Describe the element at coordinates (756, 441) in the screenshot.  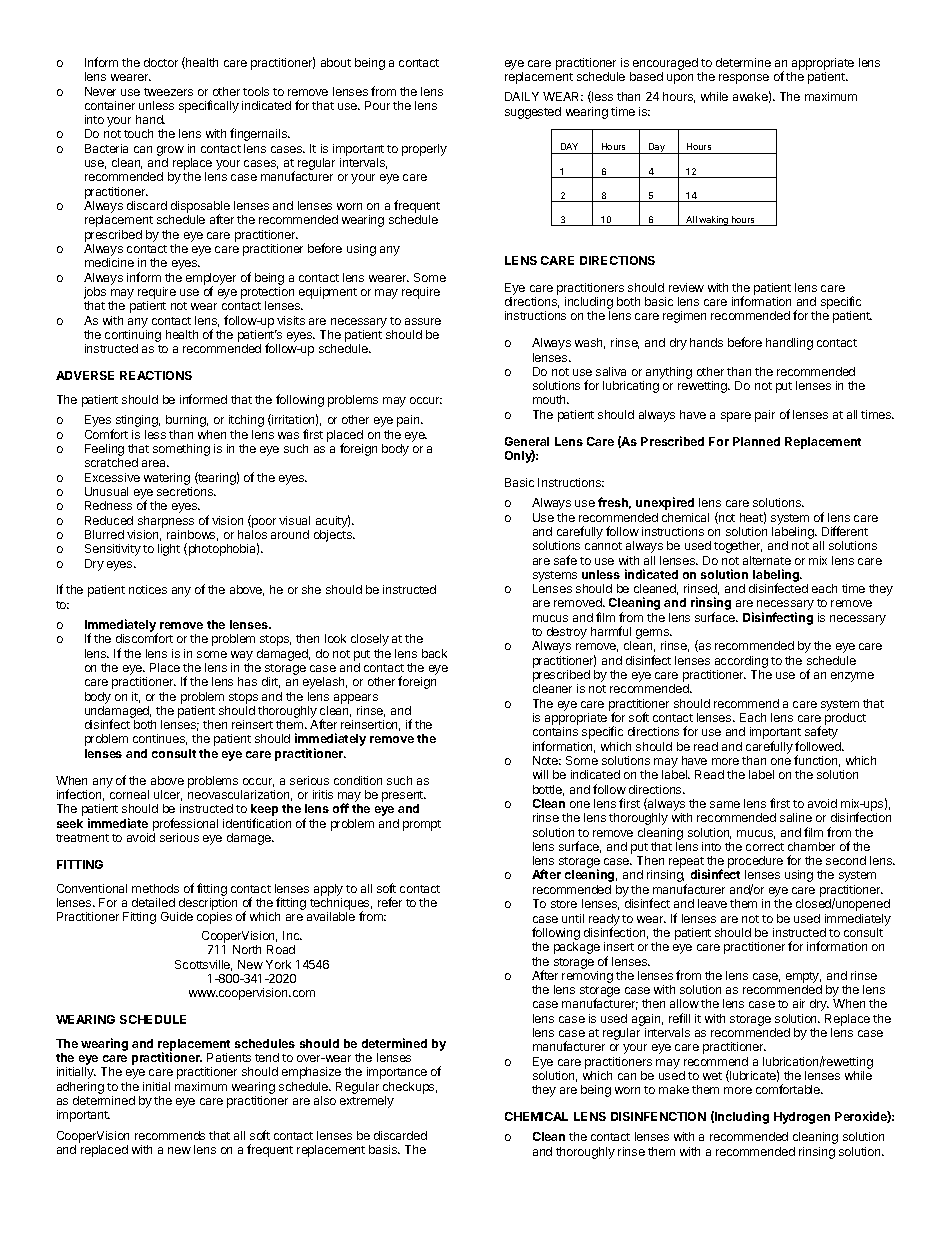
I see `Planned` at that location.
